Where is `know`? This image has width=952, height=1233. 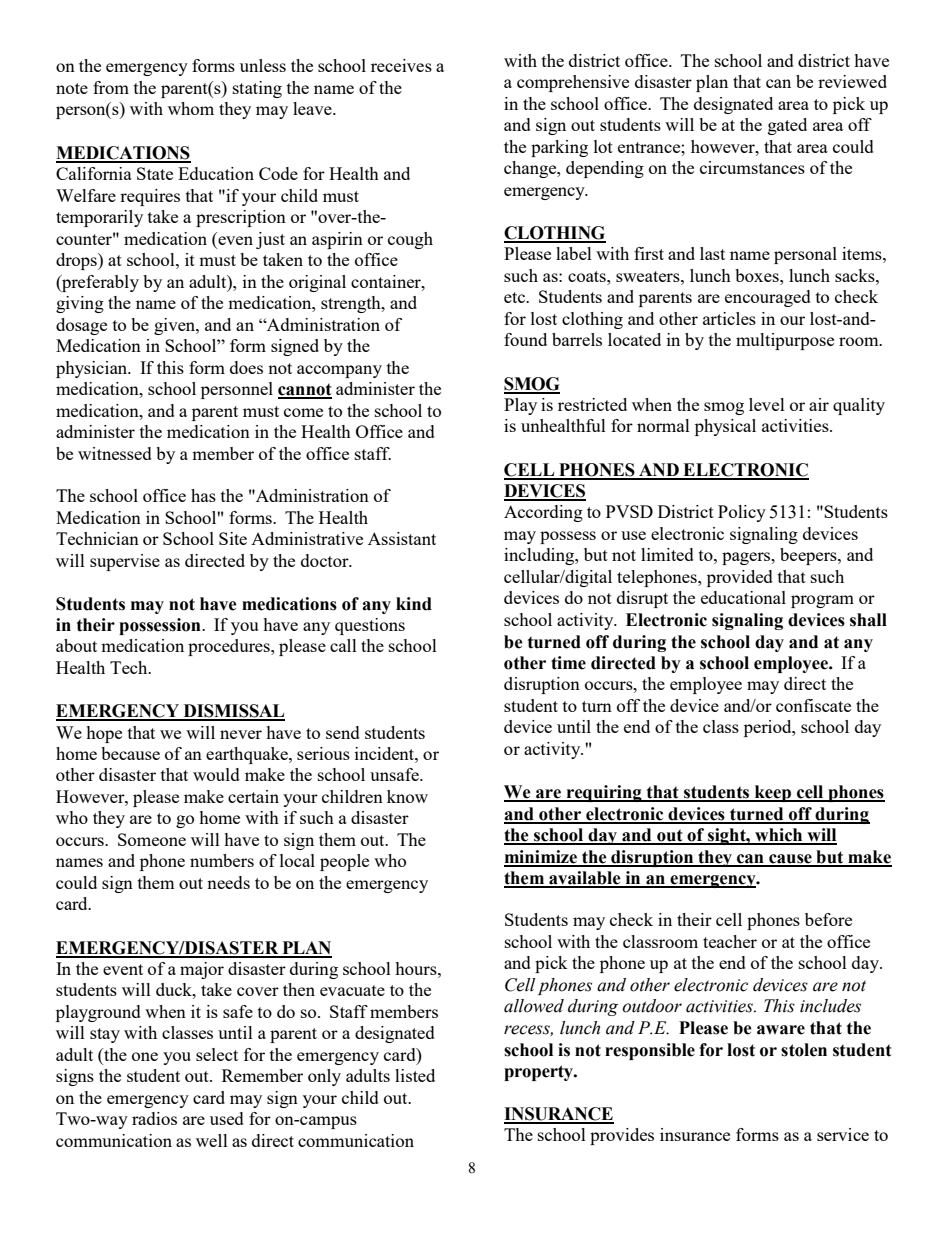
know is located at coordinates (407, 796).
